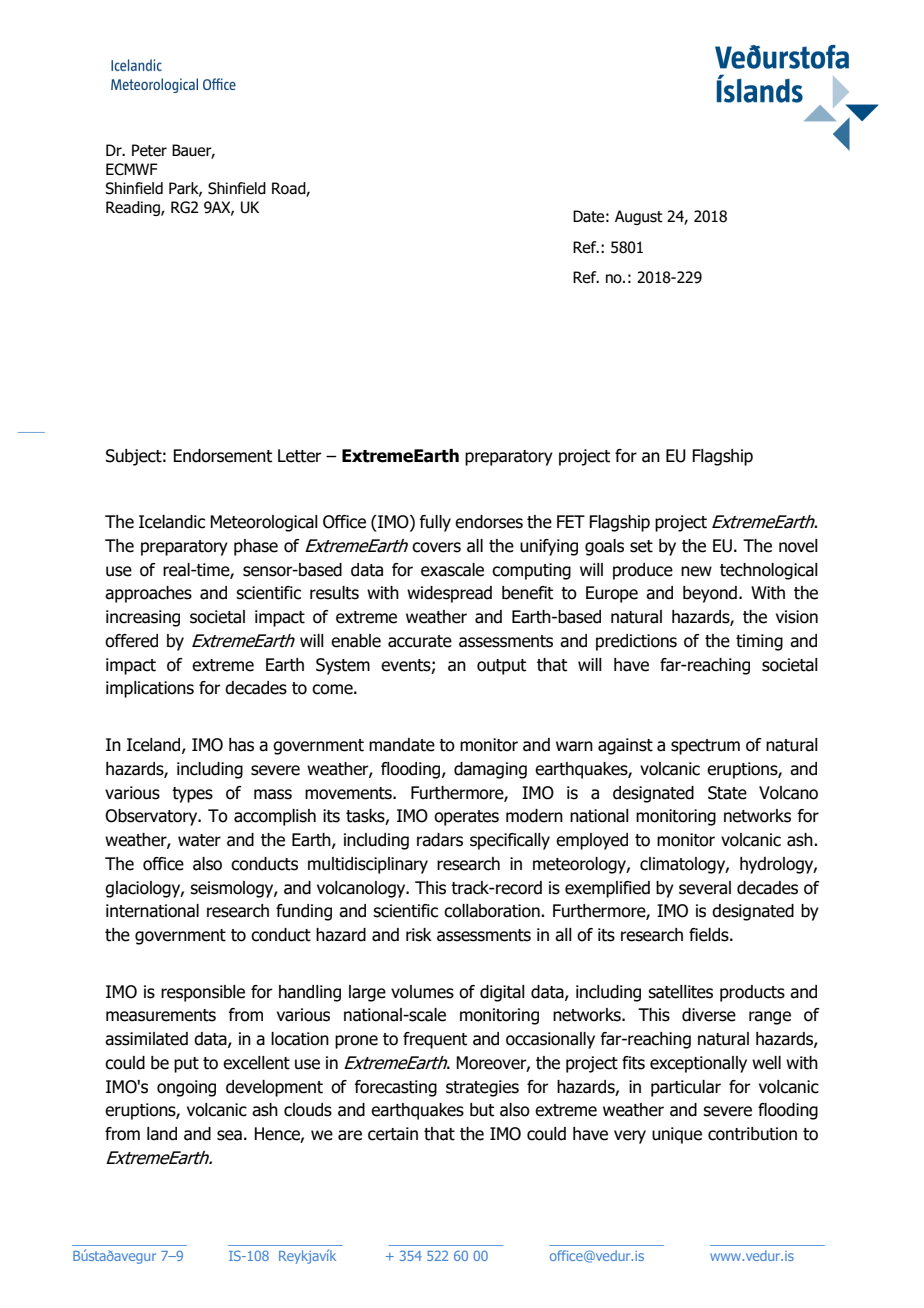 The width and height of the image is (924, 1308). Describe the element at coordinates (256, 547) in the image. I see `phase` at that location.
